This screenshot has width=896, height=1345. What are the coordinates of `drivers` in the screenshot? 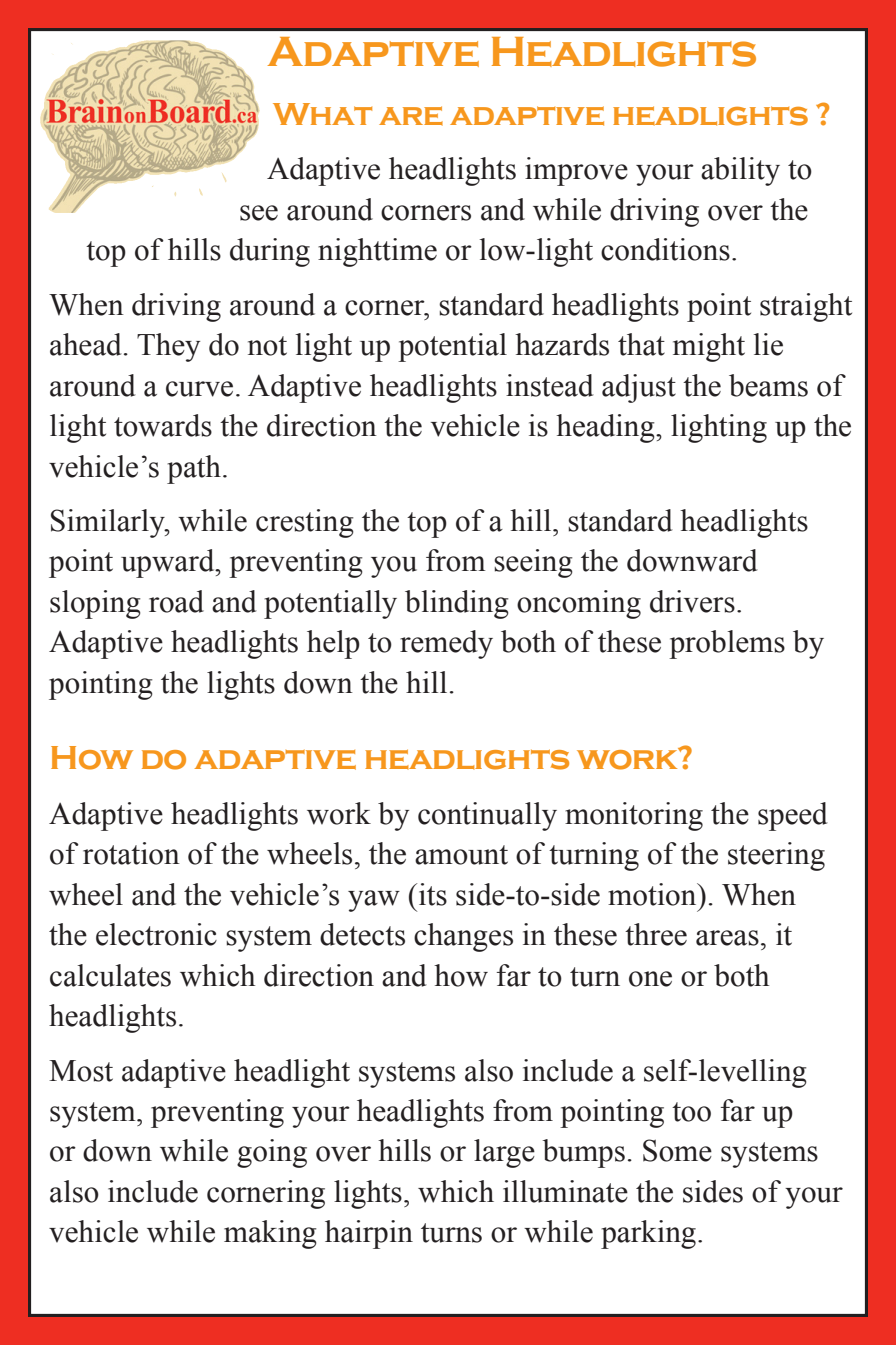 It's located at (692, 601).
